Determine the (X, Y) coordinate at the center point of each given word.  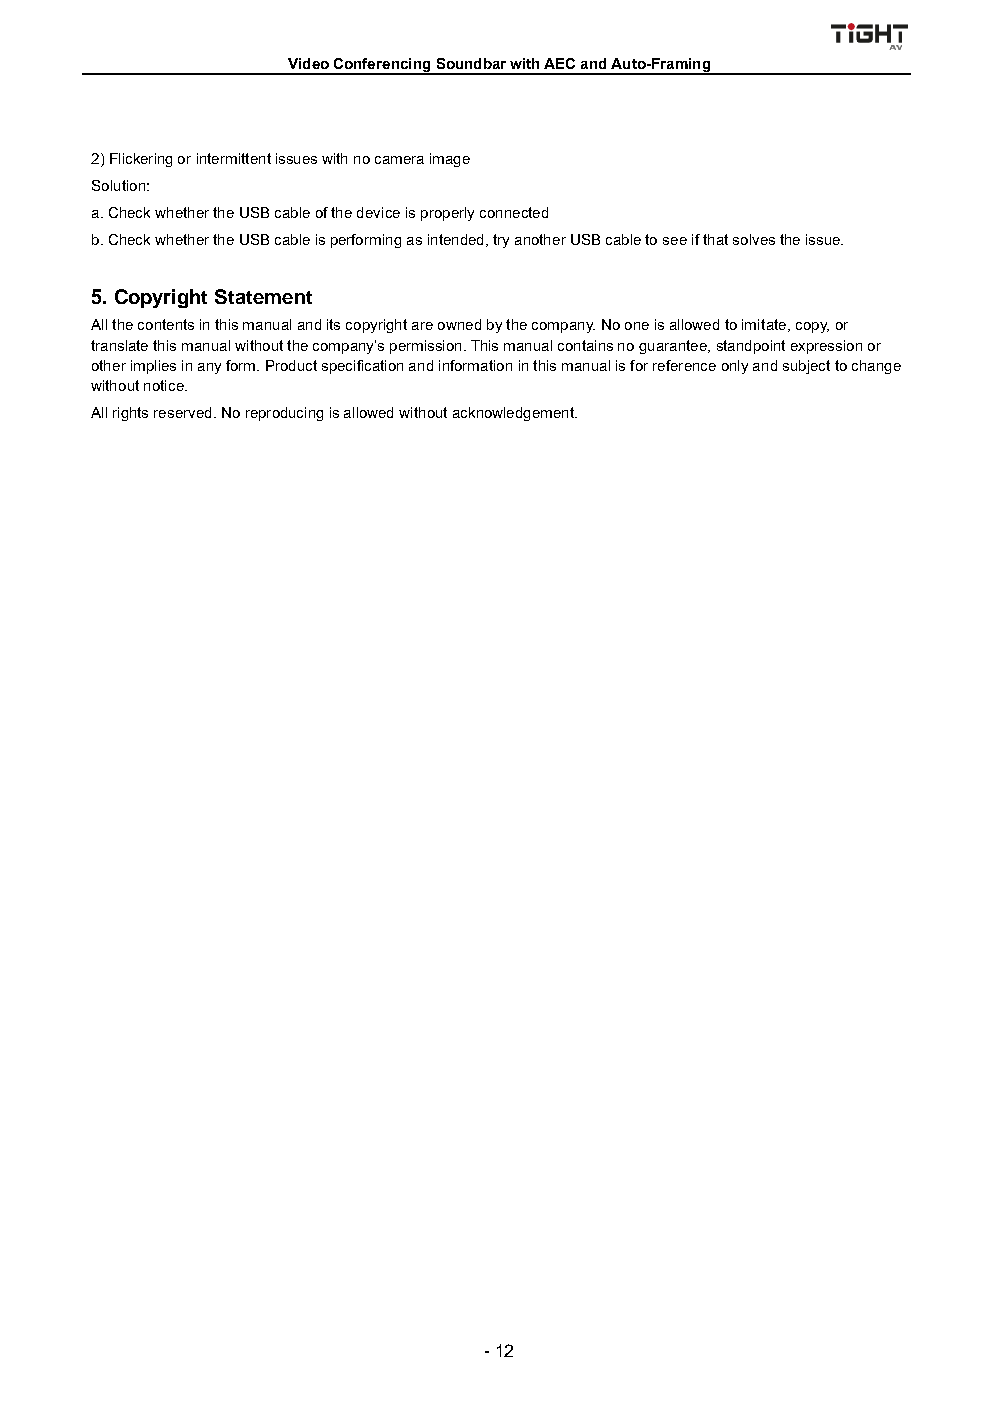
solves (754, 239)
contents (166, 324)
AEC (559, 63)
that (715, 239)
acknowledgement (514, 414)
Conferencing (382, 66)
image (450, 160)
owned (459, 324)
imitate (765, 325)
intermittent (234, 158)
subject (806, 367)
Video (308, 63)
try (501, 241)
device (378, 212)
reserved (182, 412)
